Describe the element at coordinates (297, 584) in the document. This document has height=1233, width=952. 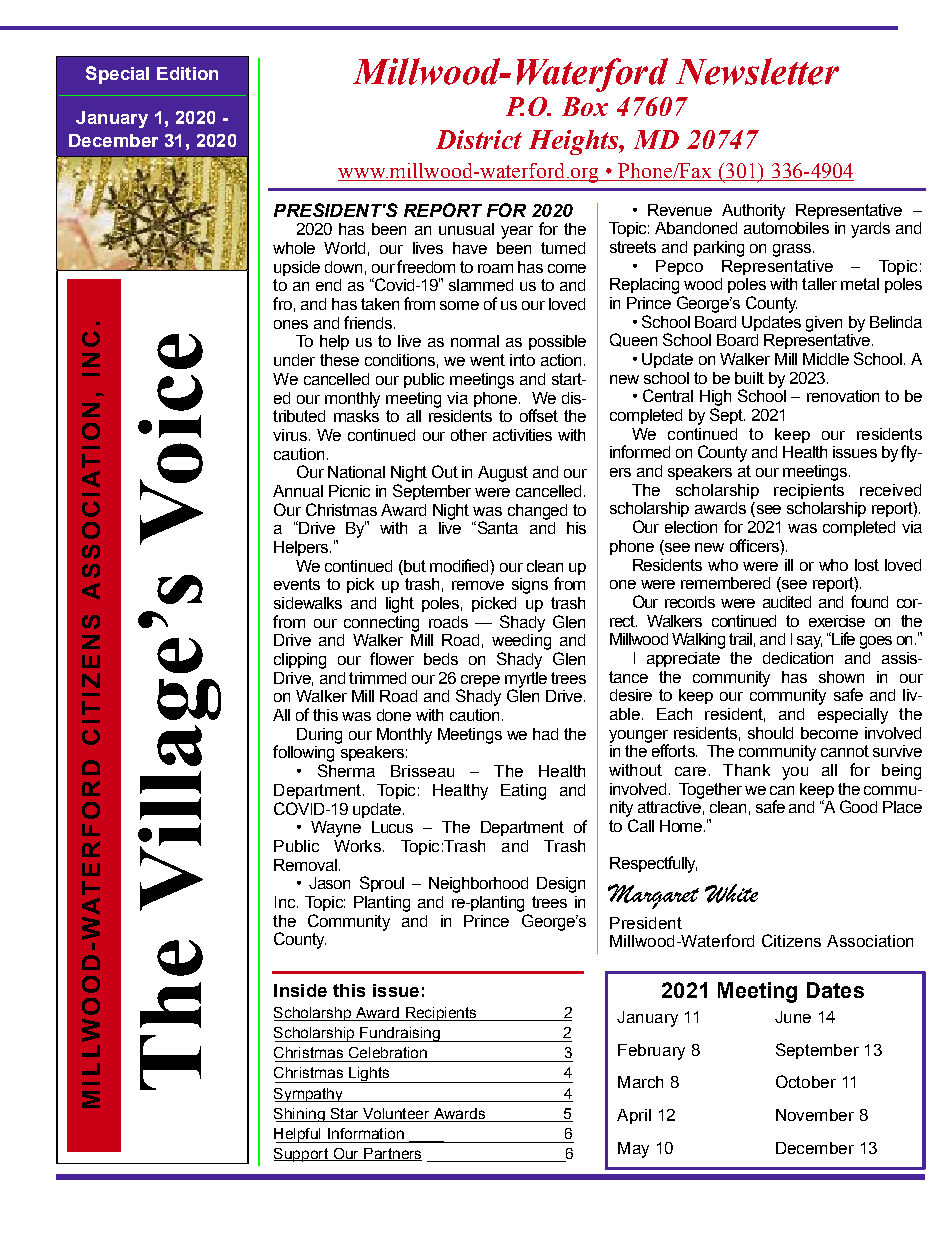
I see `events` at that location.
